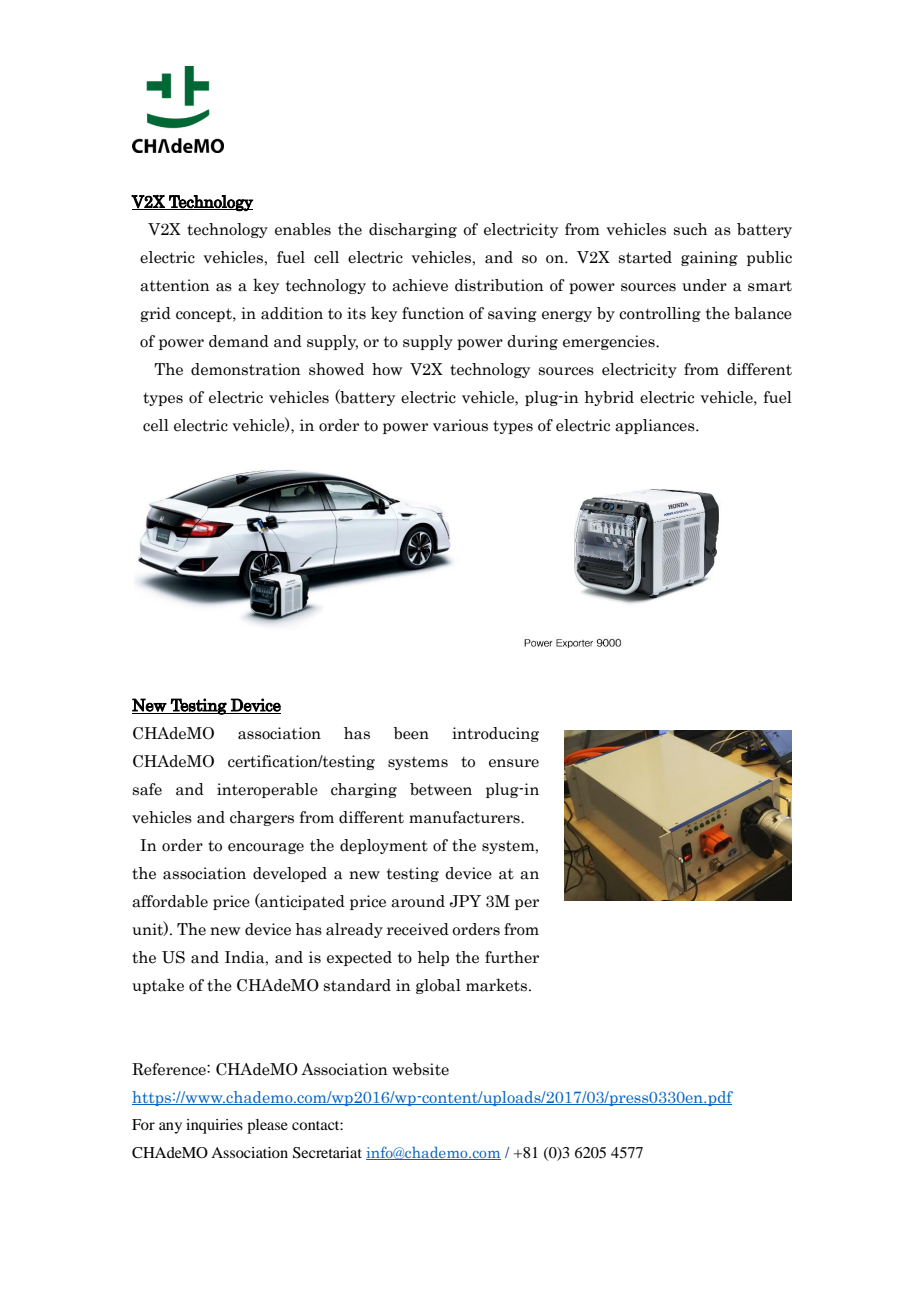 This screenshot has height=1308, width=924. What do you see at coordinates (420, 285) in the screenshot?
I see `achieve` at bounding box center [420, 285].
